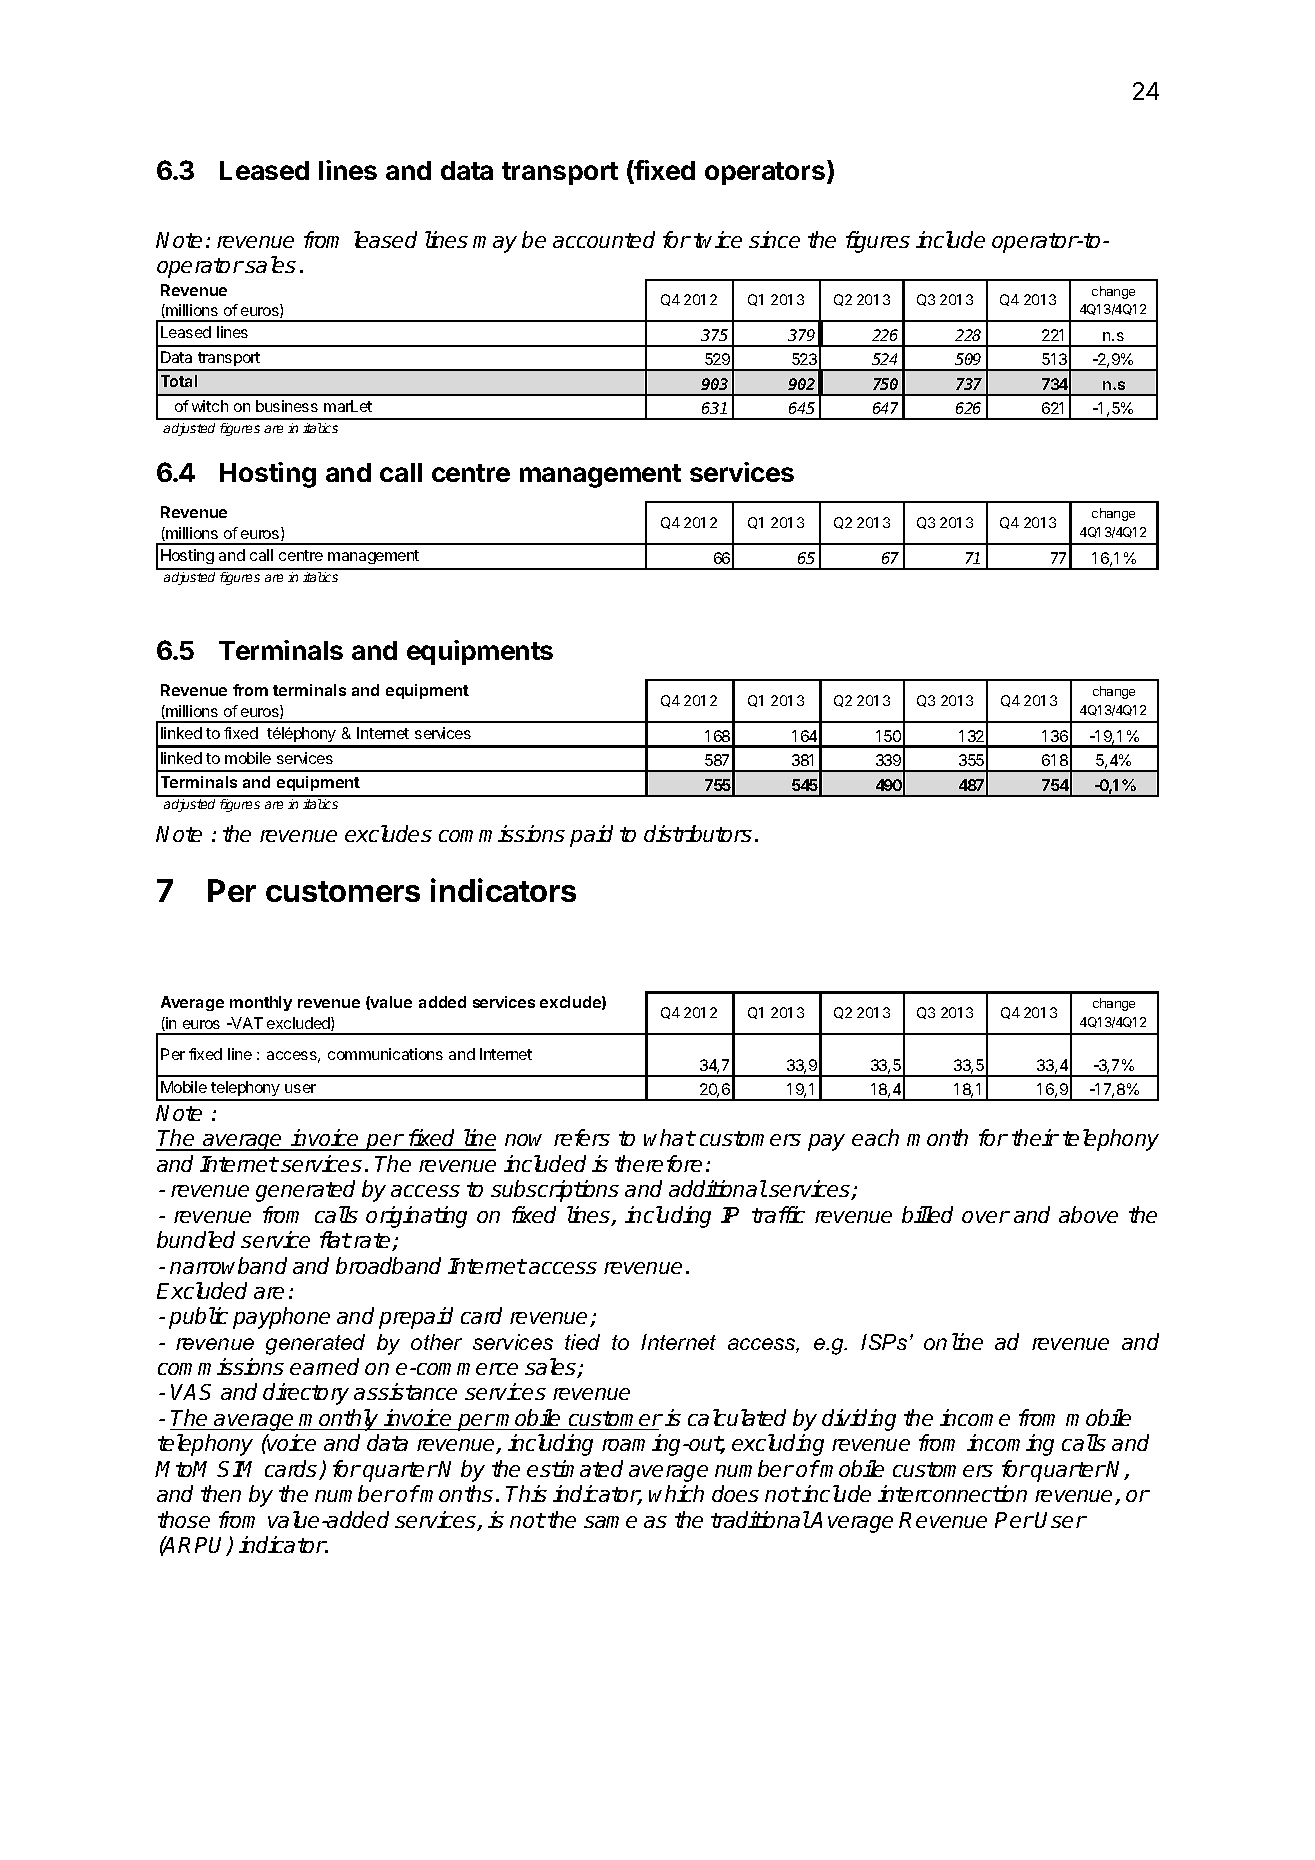 This screenshot has width=1315, height=1860. Describe the element at coordinates (698, 833) in the screenshot. I see `distributors` at that location.
